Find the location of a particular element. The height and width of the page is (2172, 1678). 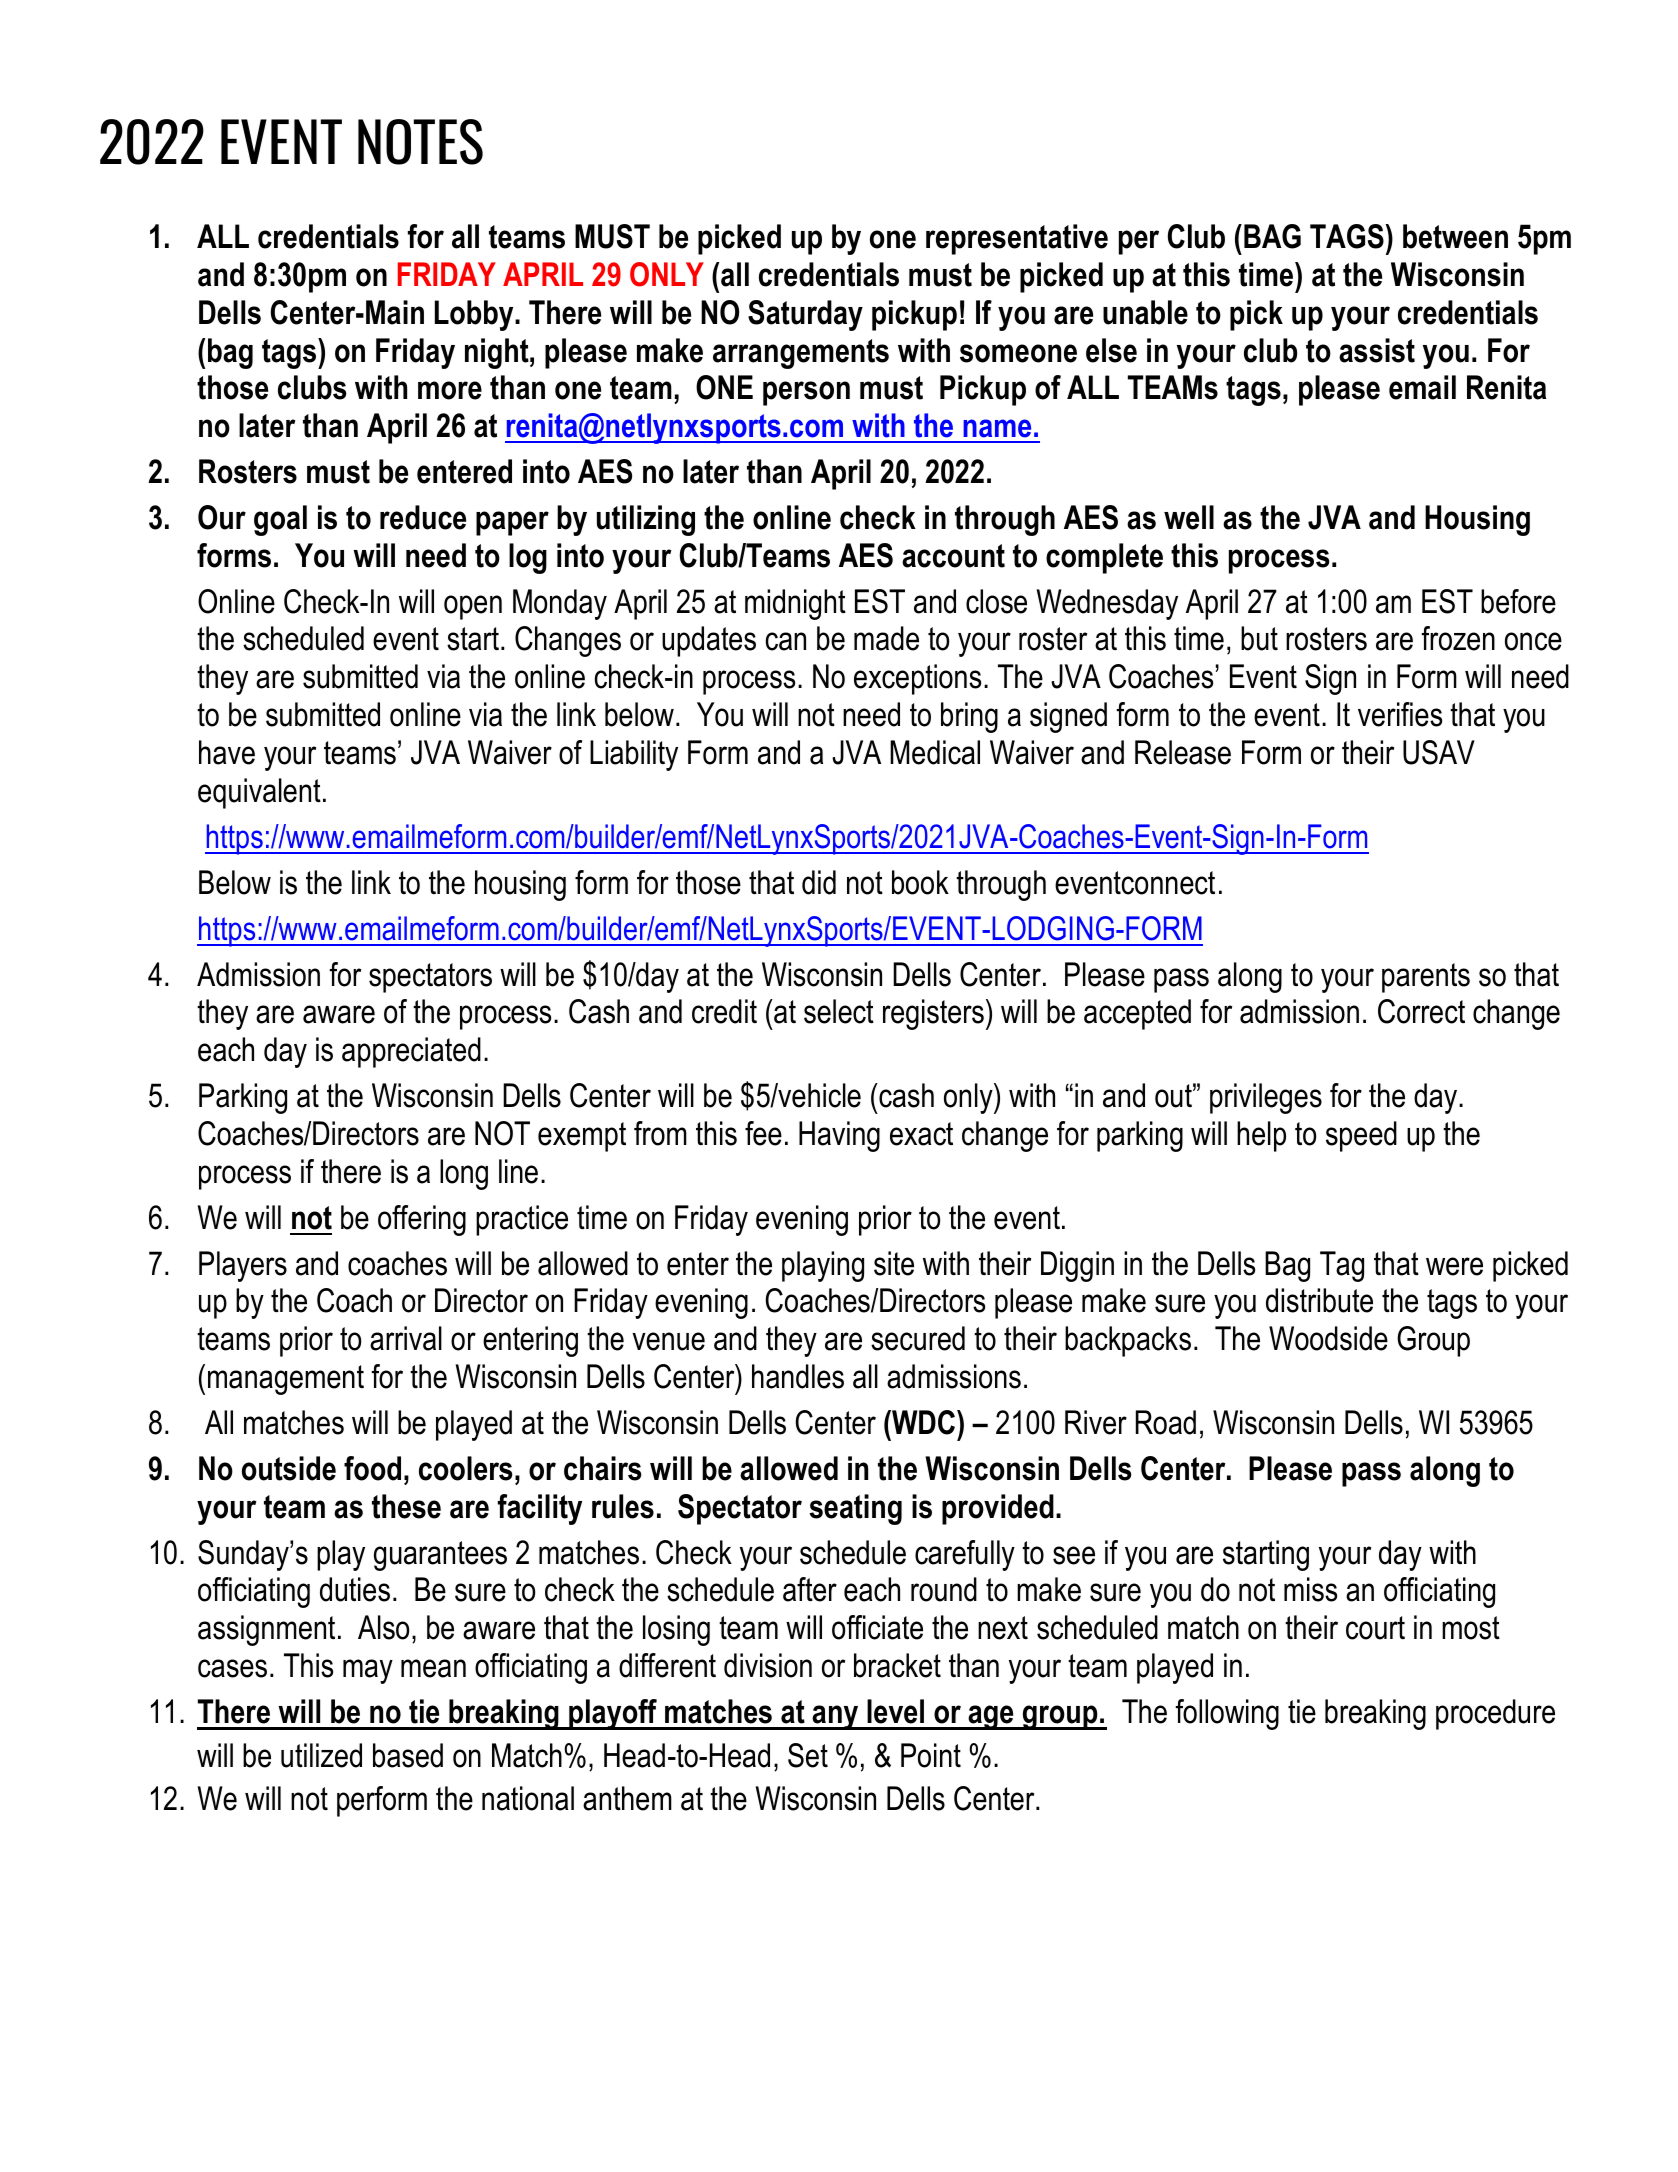

Point is located at coordinates (931, 1755).
